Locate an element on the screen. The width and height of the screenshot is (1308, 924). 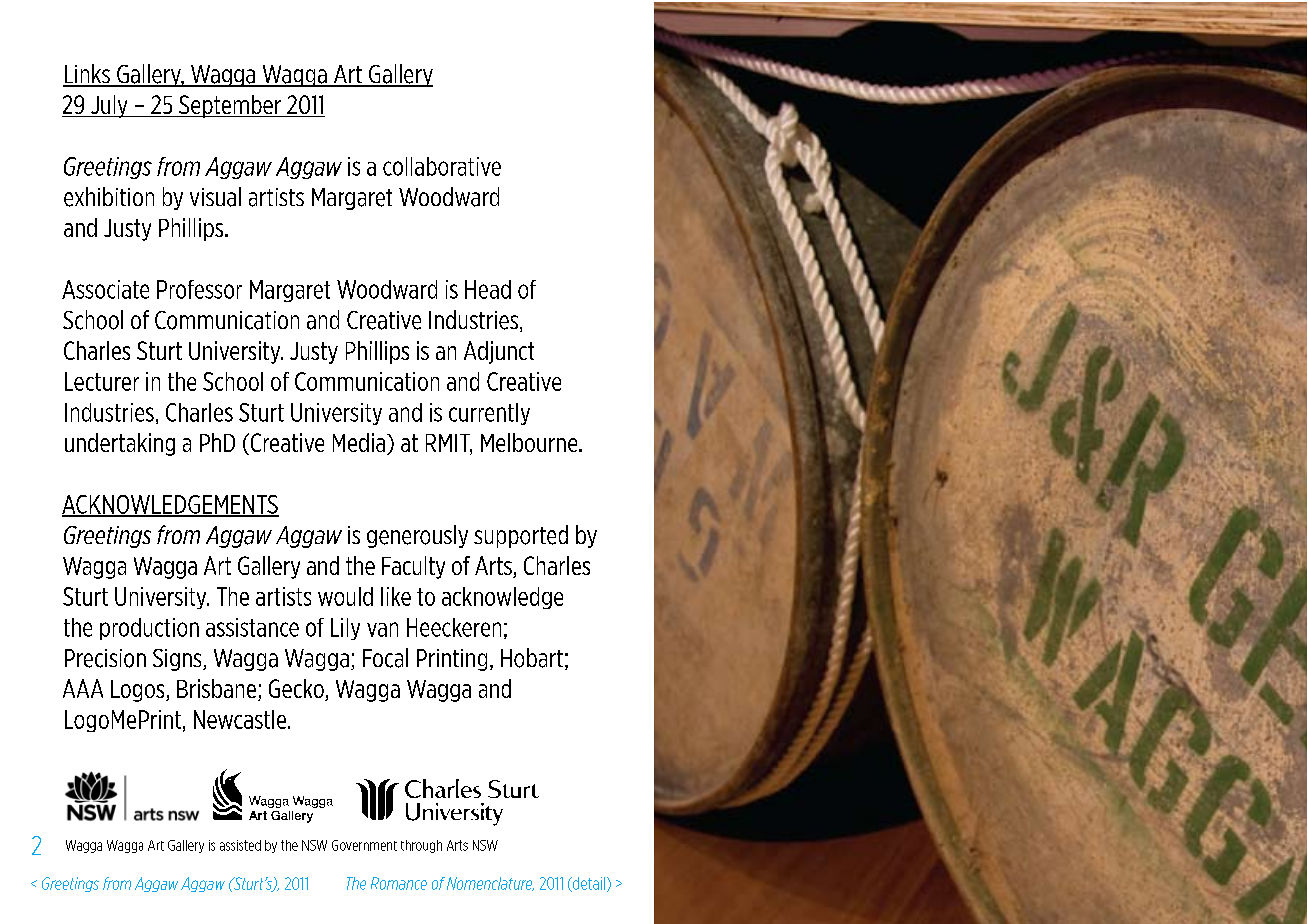
production is located at coordinates (149, 629).
